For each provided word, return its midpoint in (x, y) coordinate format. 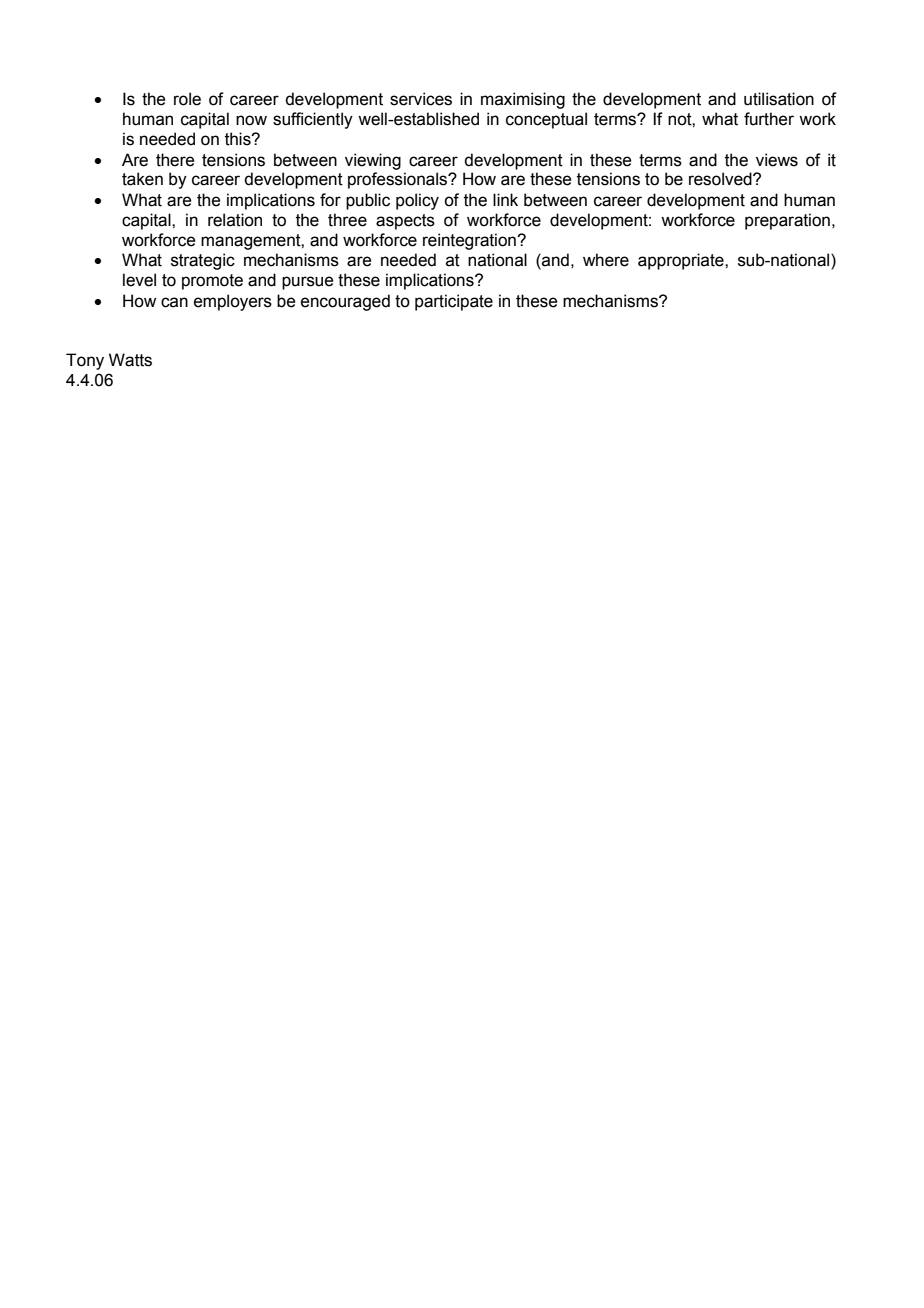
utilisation (779, 99)
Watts (130, 360)
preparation (787, 221)
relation (235, 220)
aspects (405, 222)
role (187, 99)
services (421, 99)
